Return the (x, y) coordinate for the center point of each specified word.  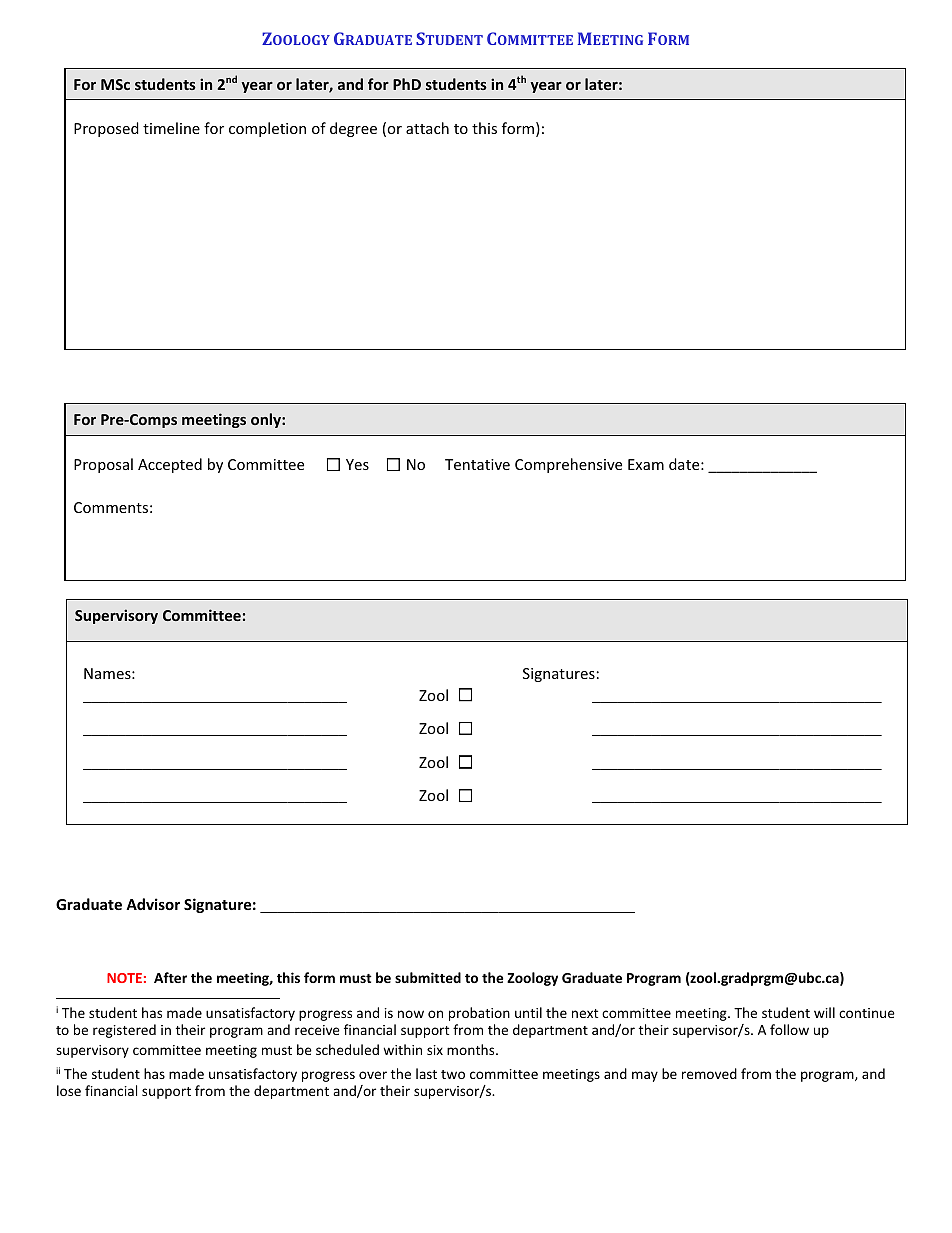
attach (427, 128)
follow (789, 1029)
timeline (171, 128)
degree (353, 129)
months (472, 1049)
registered (124, 1031)
